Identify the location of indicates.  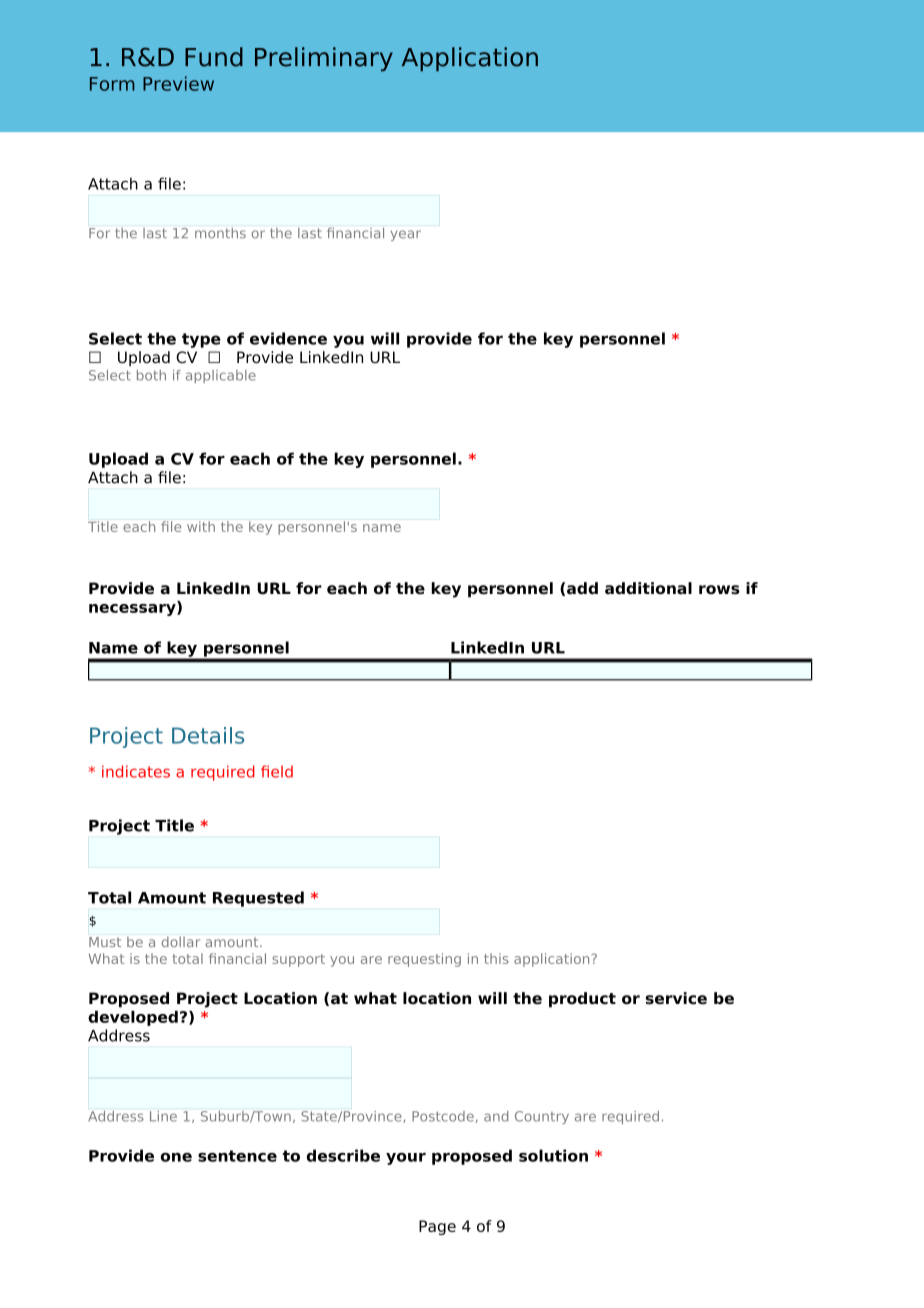
(136, 771).
